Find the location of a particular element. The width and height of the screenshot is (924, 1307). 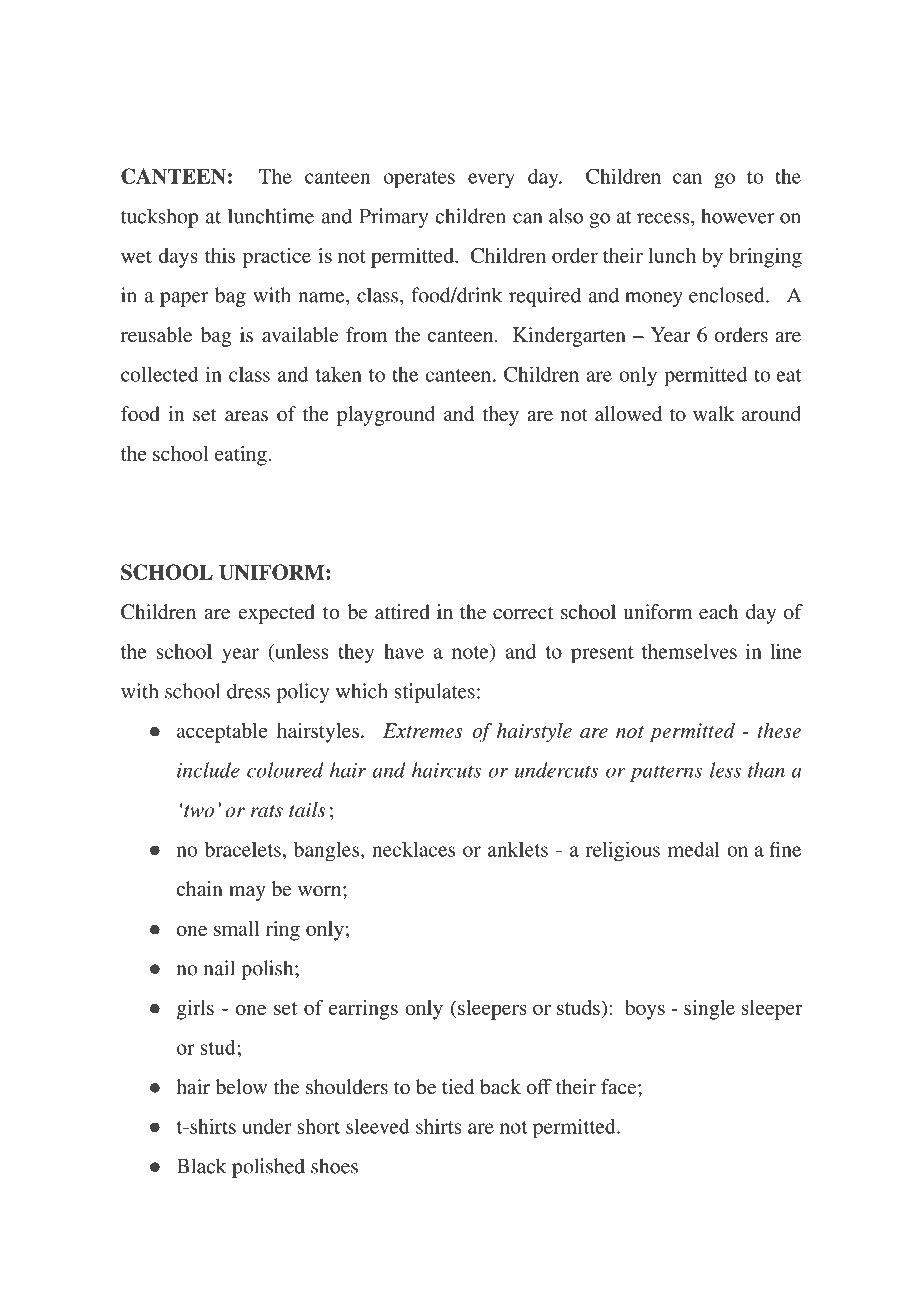

Black is located at coordinates (201, 1166).
